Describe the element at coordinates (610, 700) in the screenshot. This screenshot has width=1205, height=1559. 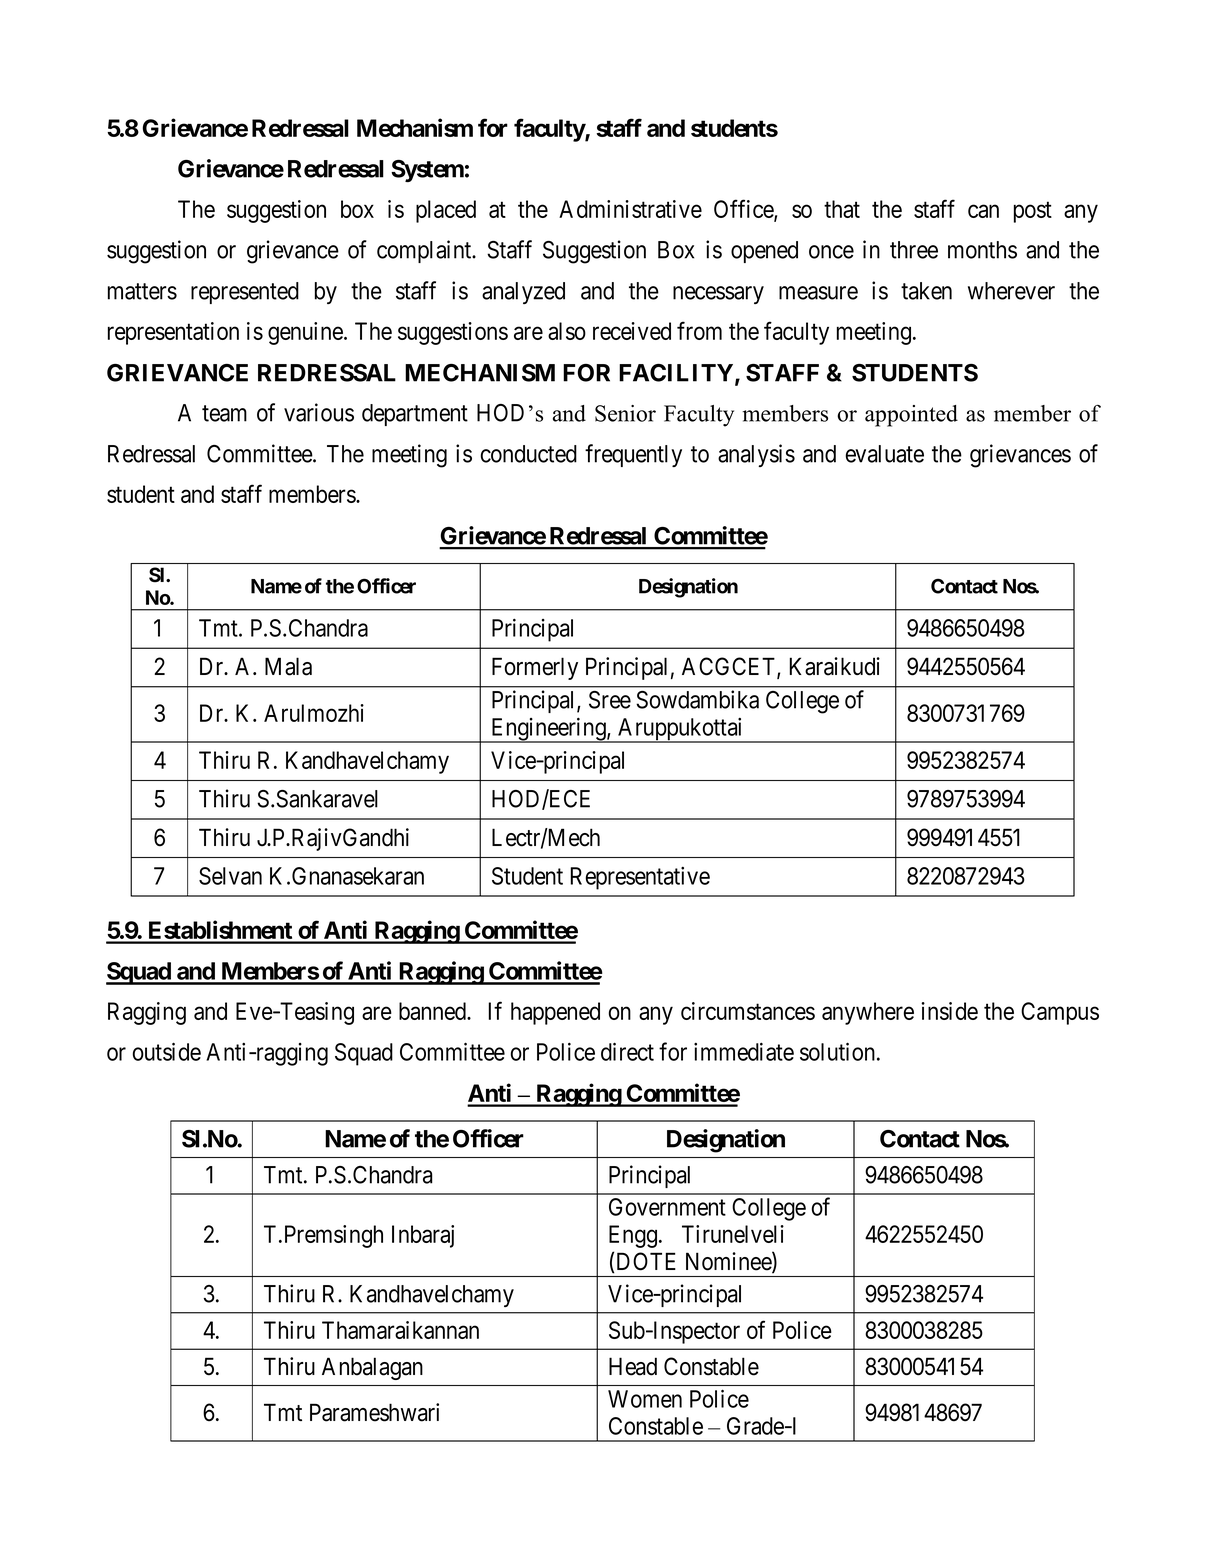
I see `Sree` at that location.
